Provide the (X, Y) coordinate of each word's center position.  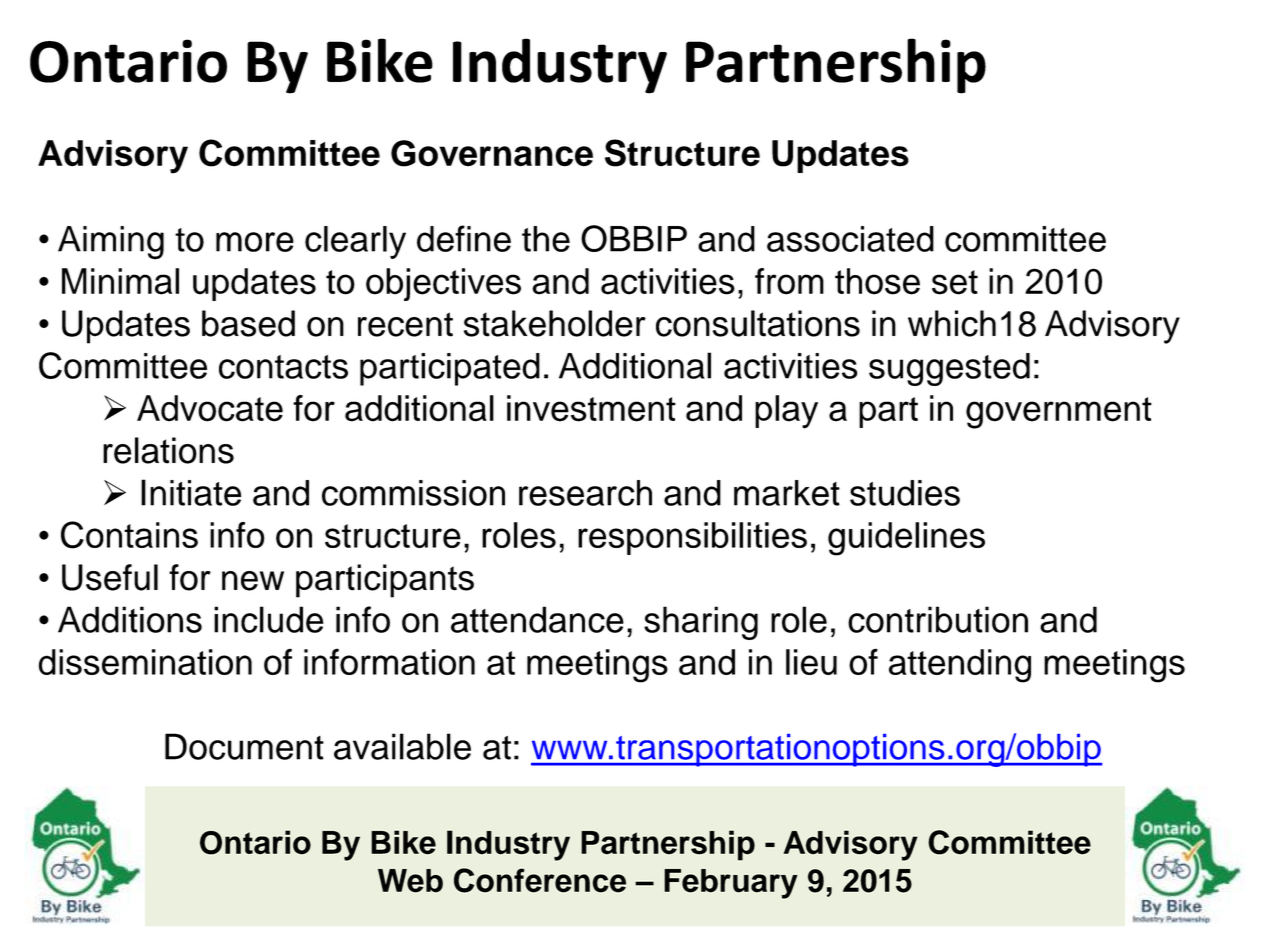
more (255, 242)
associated (850, 239)
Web (410, 881)
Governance (492, 153)
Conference (540, 880)
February (731, 884)
